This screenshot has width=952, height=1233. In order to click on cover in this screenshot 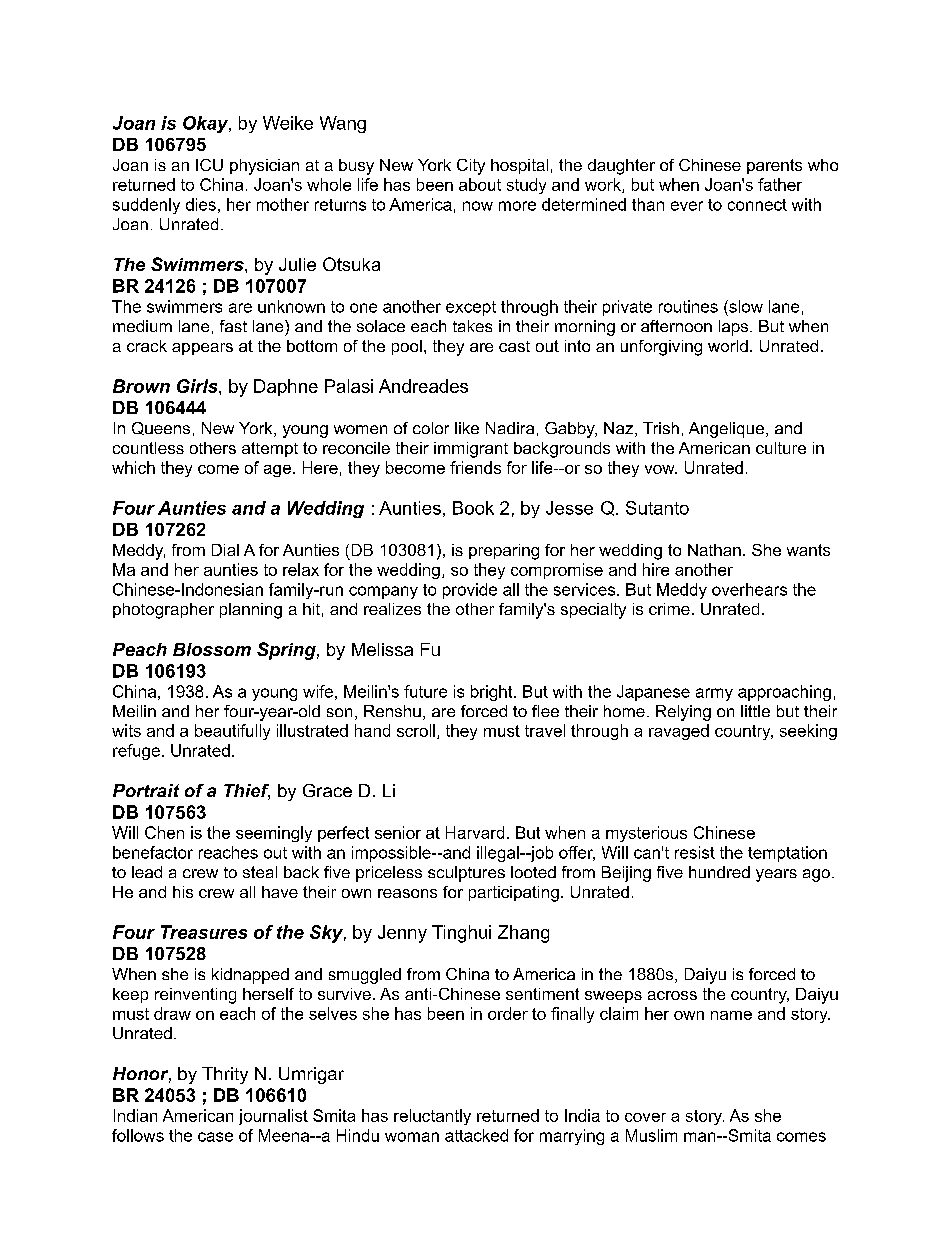, I will do `click(645, 1117)`.
